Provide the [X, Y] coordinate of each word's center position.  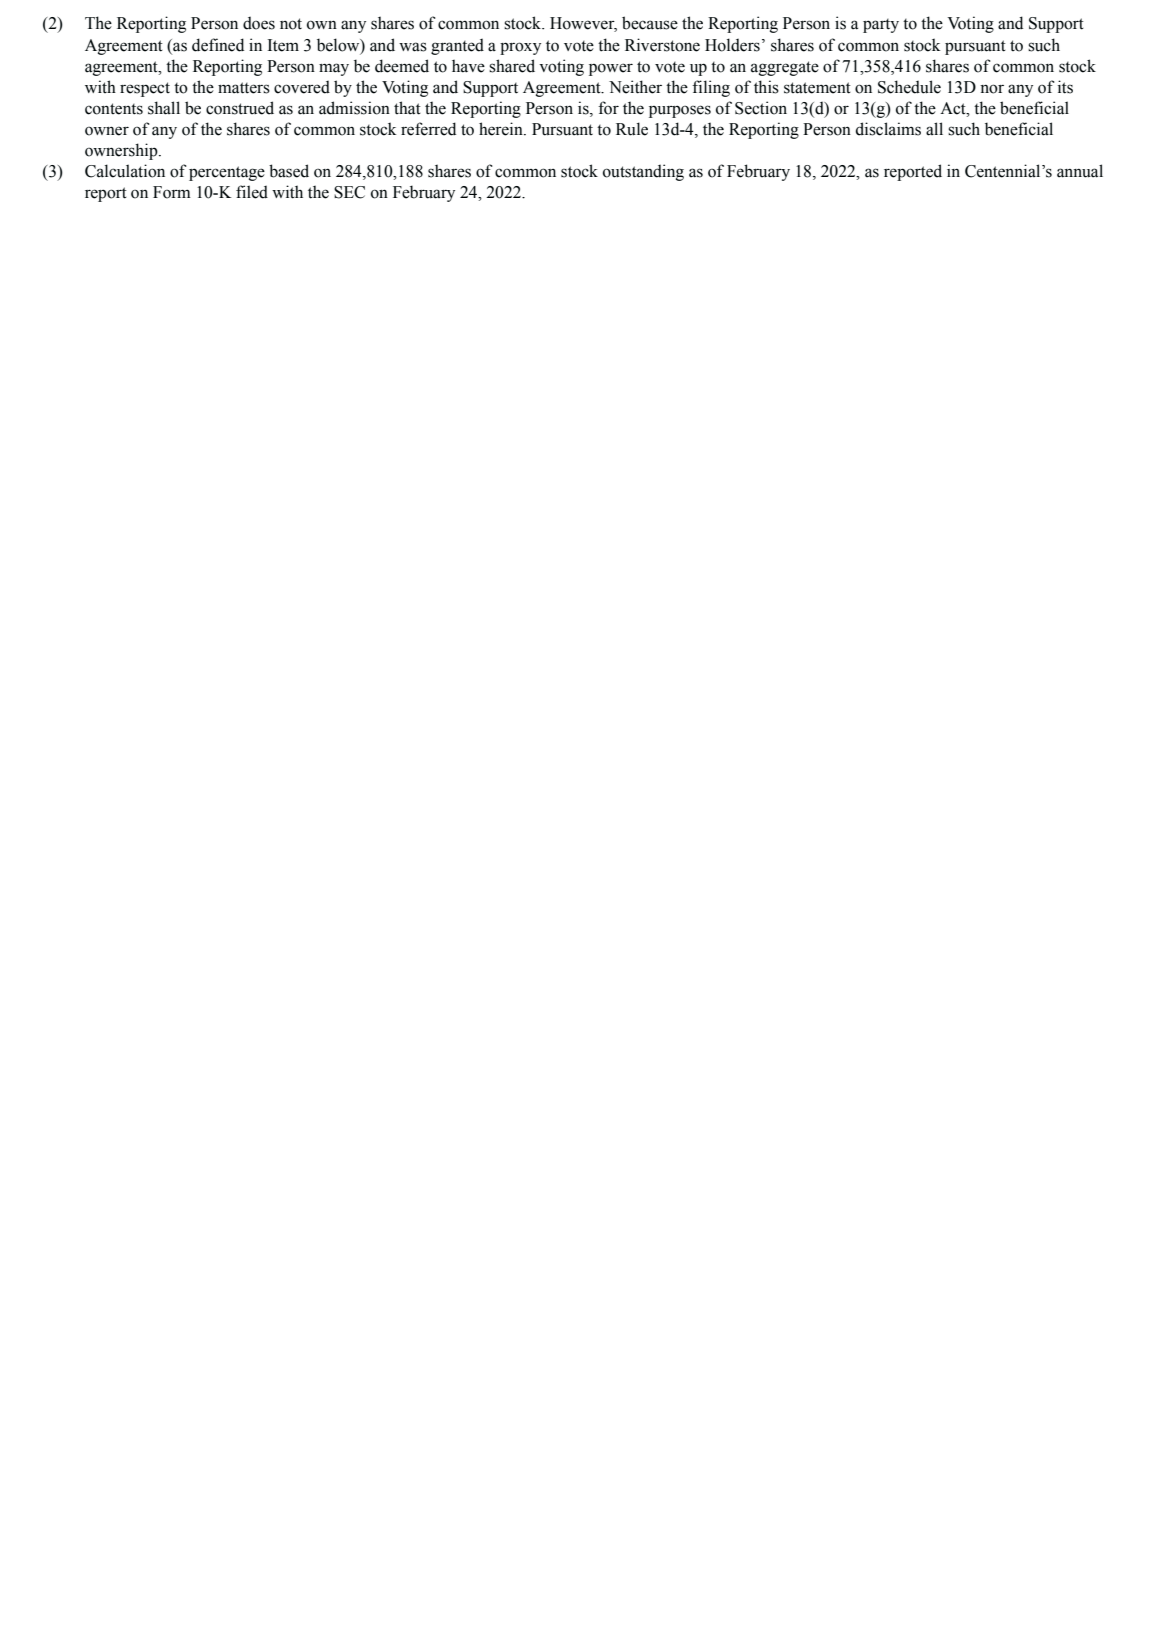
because [650, 23]
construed [240, 108]
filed [252, 192]
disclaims [888, 129]
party [881, 26]
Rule [632, 129]
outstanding [643, 172]
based [289, 171]
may [334, 69]
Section [761, 108]
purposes [680, 111]
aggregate [785, 68]
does [259, 23]
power [611, 69]
